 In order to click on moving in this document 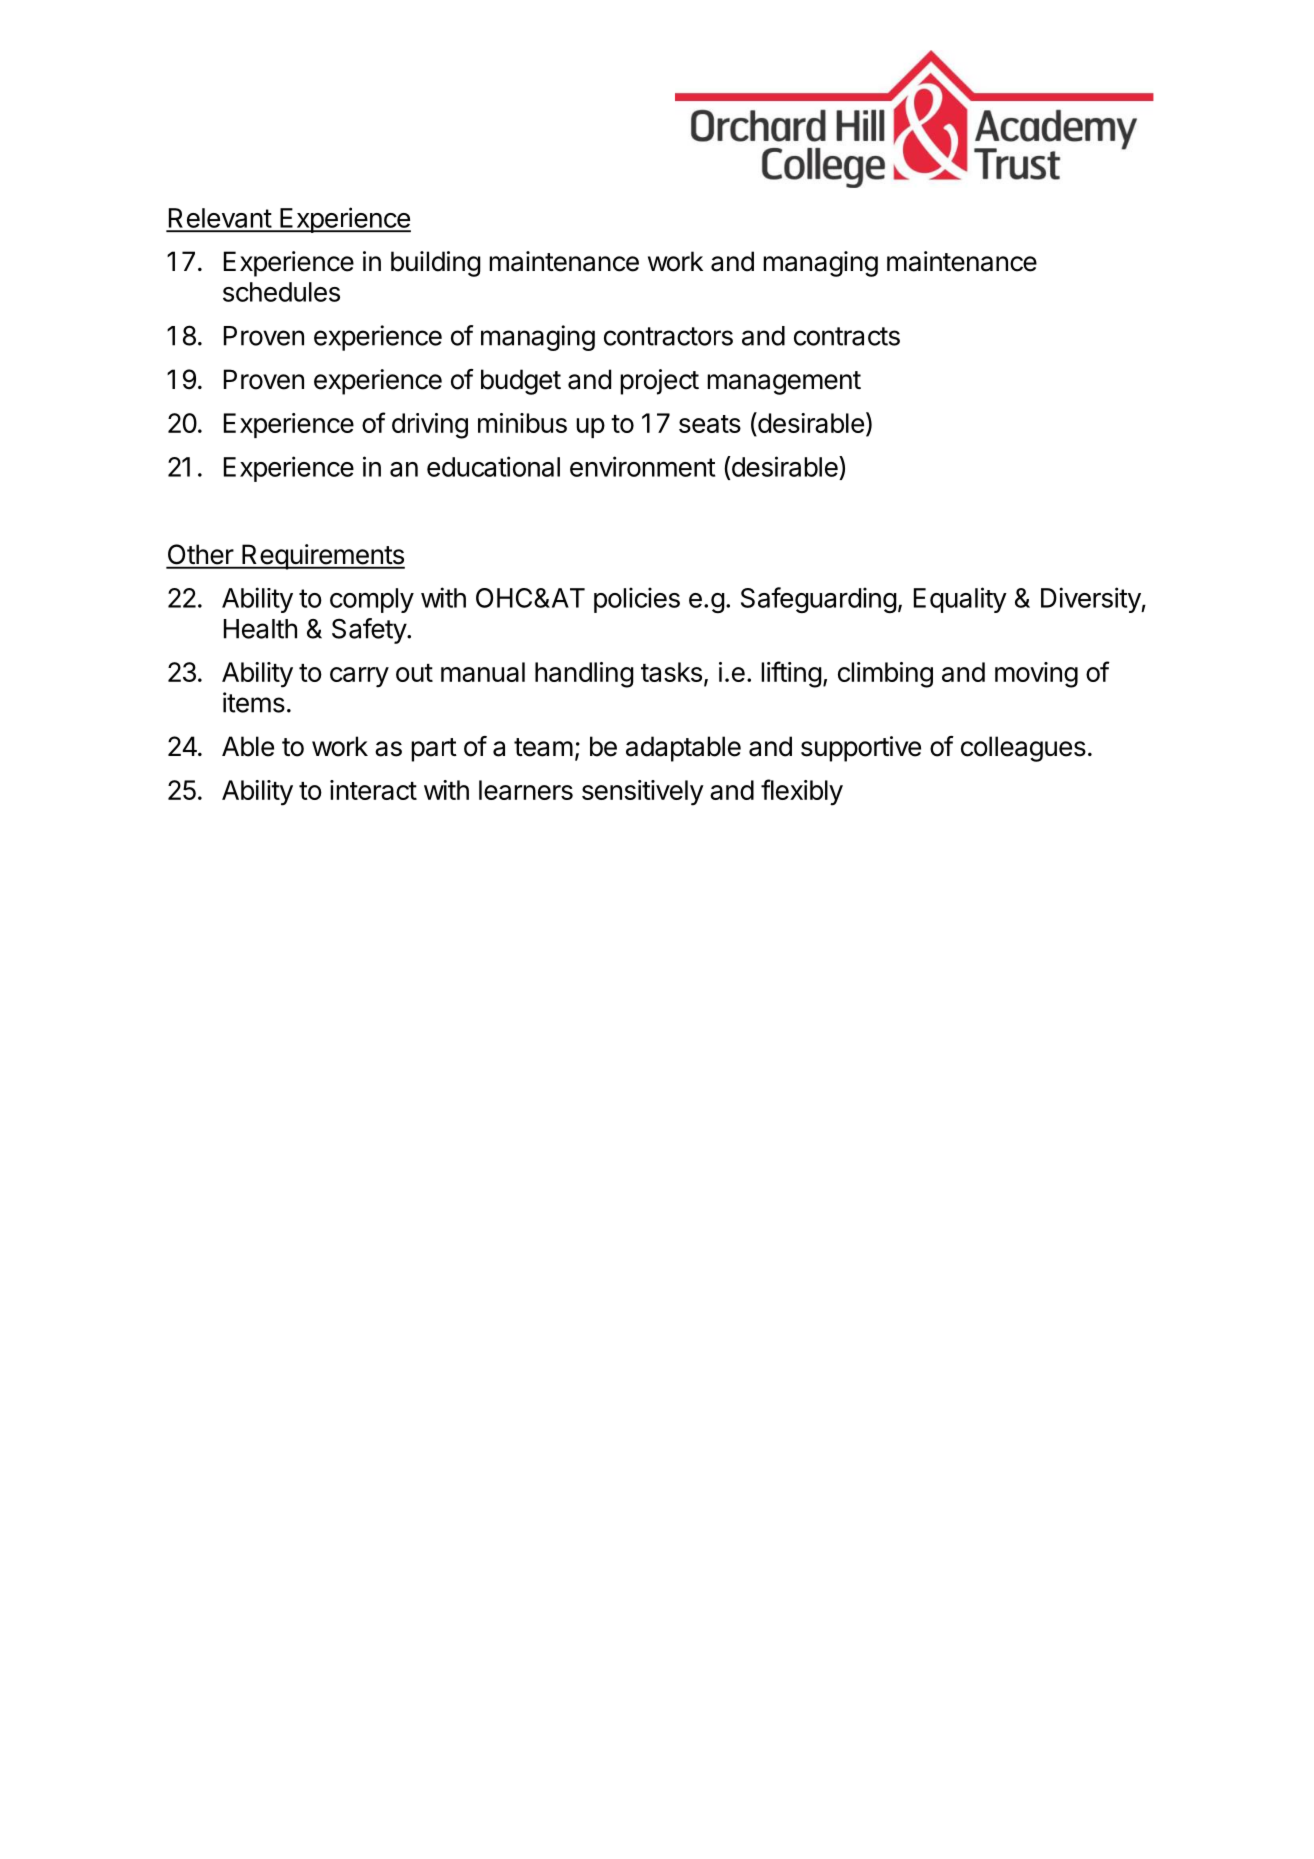, I will do `click(1036, 675)`.
